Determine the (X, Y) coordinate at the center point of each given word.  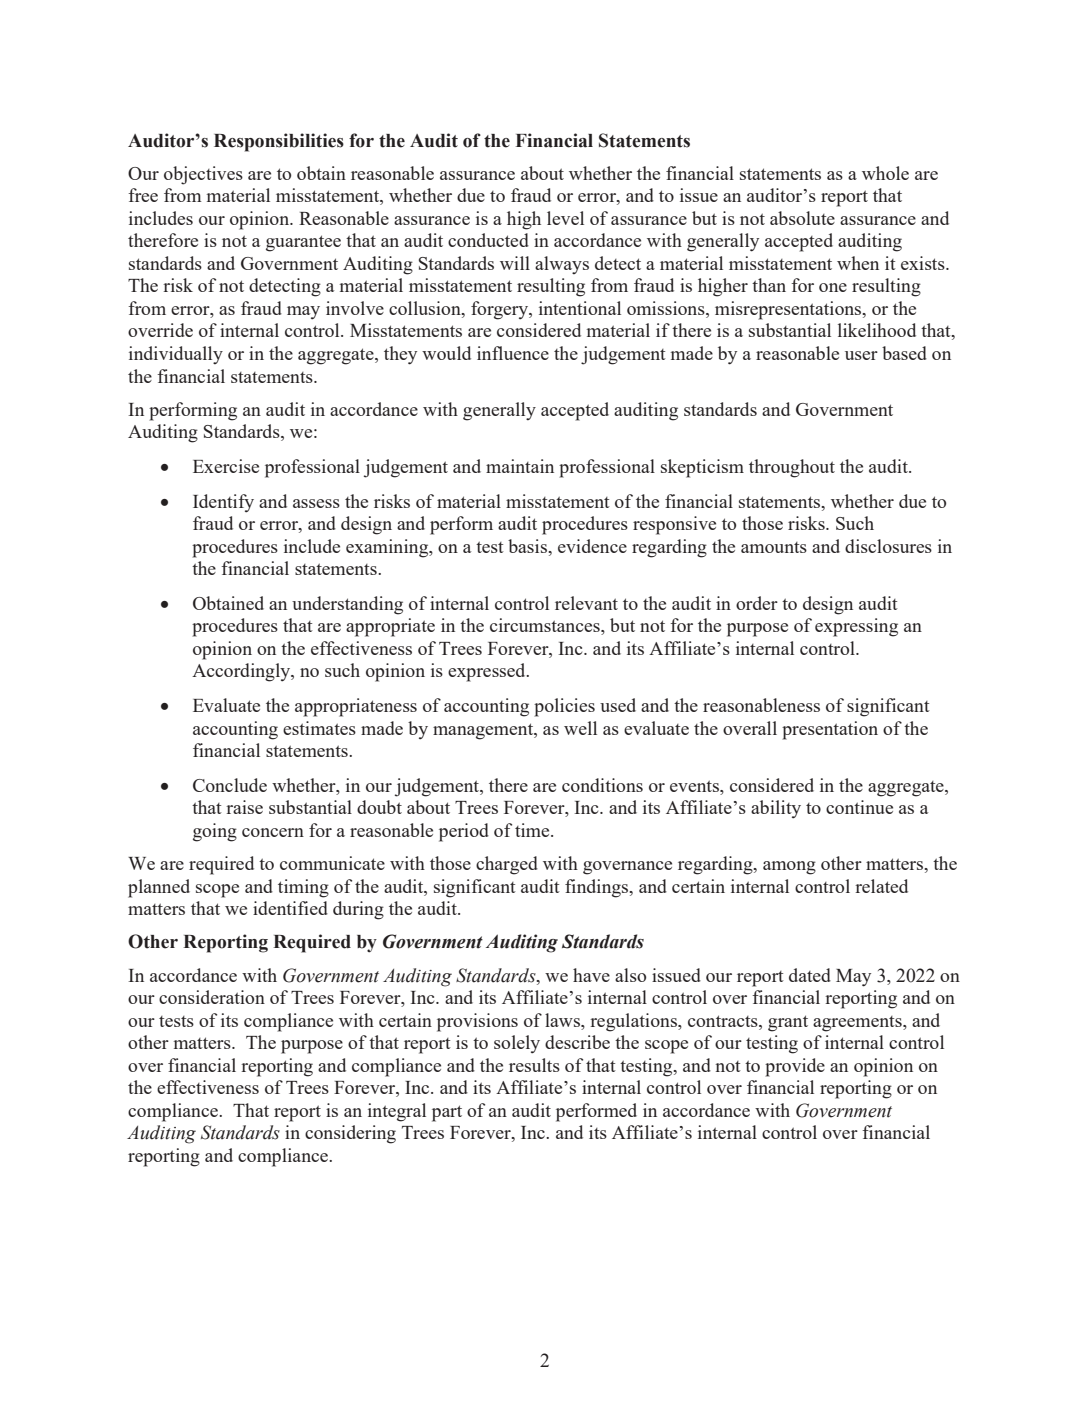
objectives (203, 175)
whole (885, 173)
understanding (347, 605)
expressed (488, 672)
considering (350, 1134)
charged (507, 865)
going (215, 832)
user (861, 355)
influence (513, 353)
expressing (856, 627)
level (565, 218)
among (789, 868)
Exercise (226, 466)
